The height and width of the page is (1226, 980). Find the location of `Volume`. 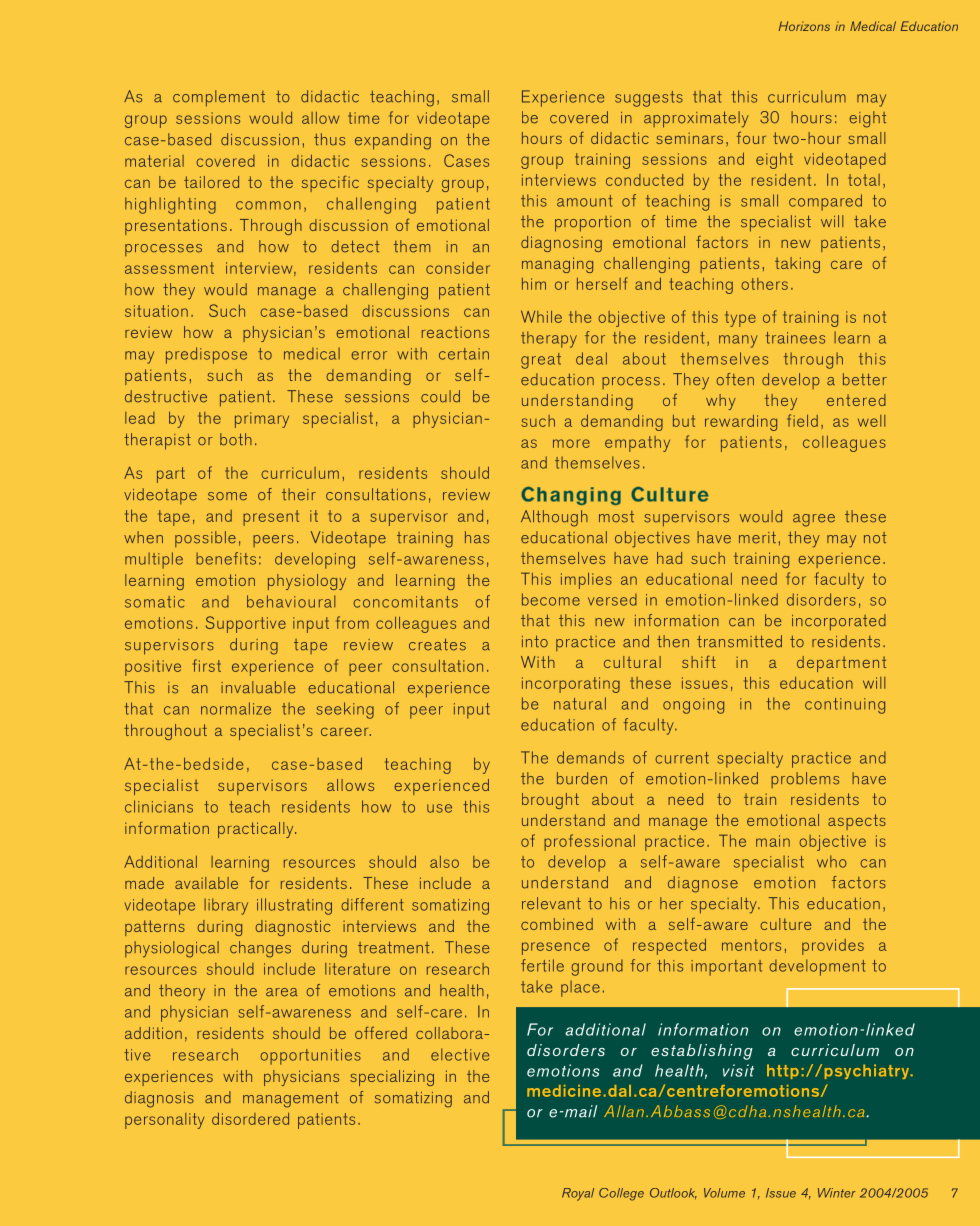

Volume is located at coordinates (724, 1193).
